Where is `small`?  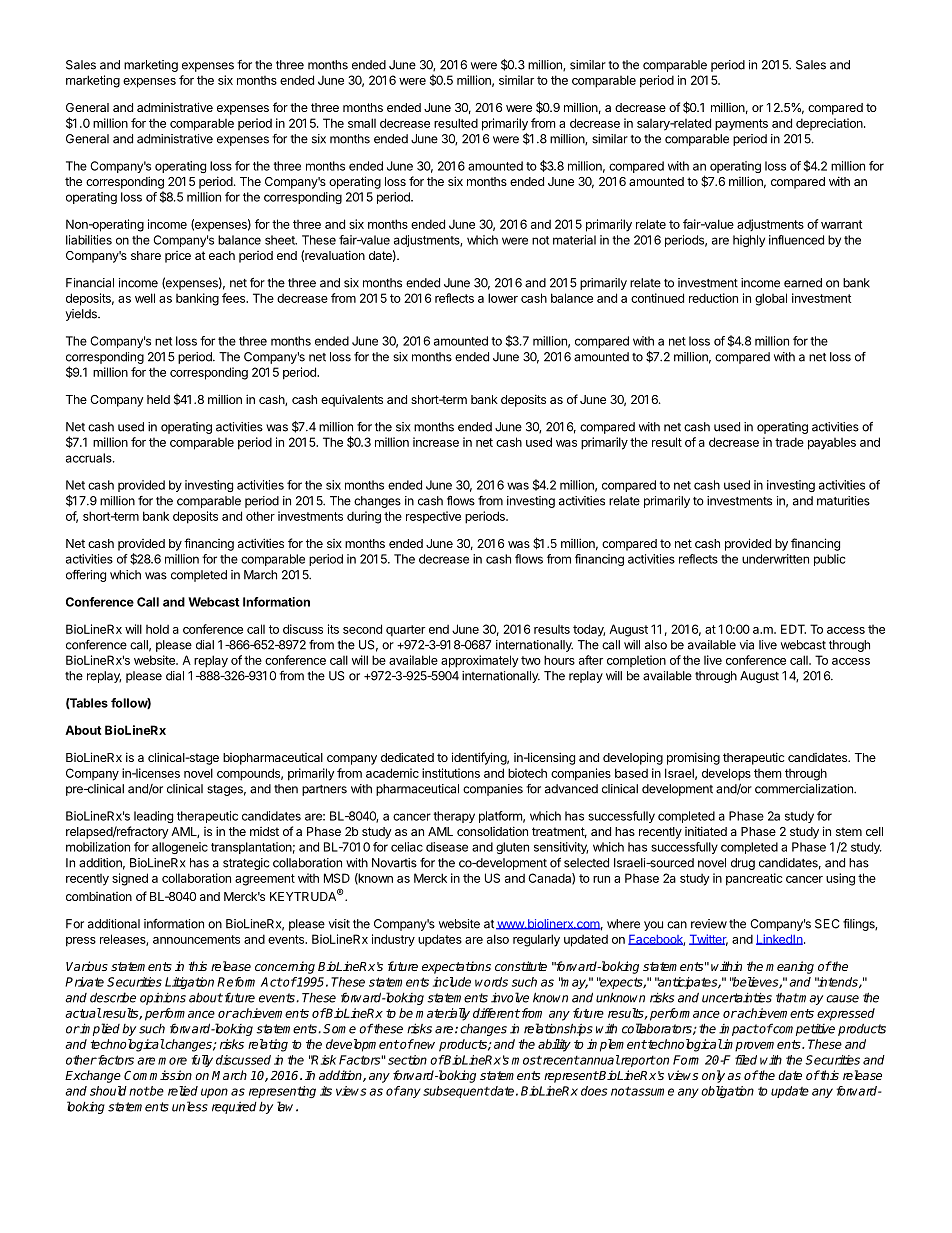
small is located at coordinates (362, 123).
